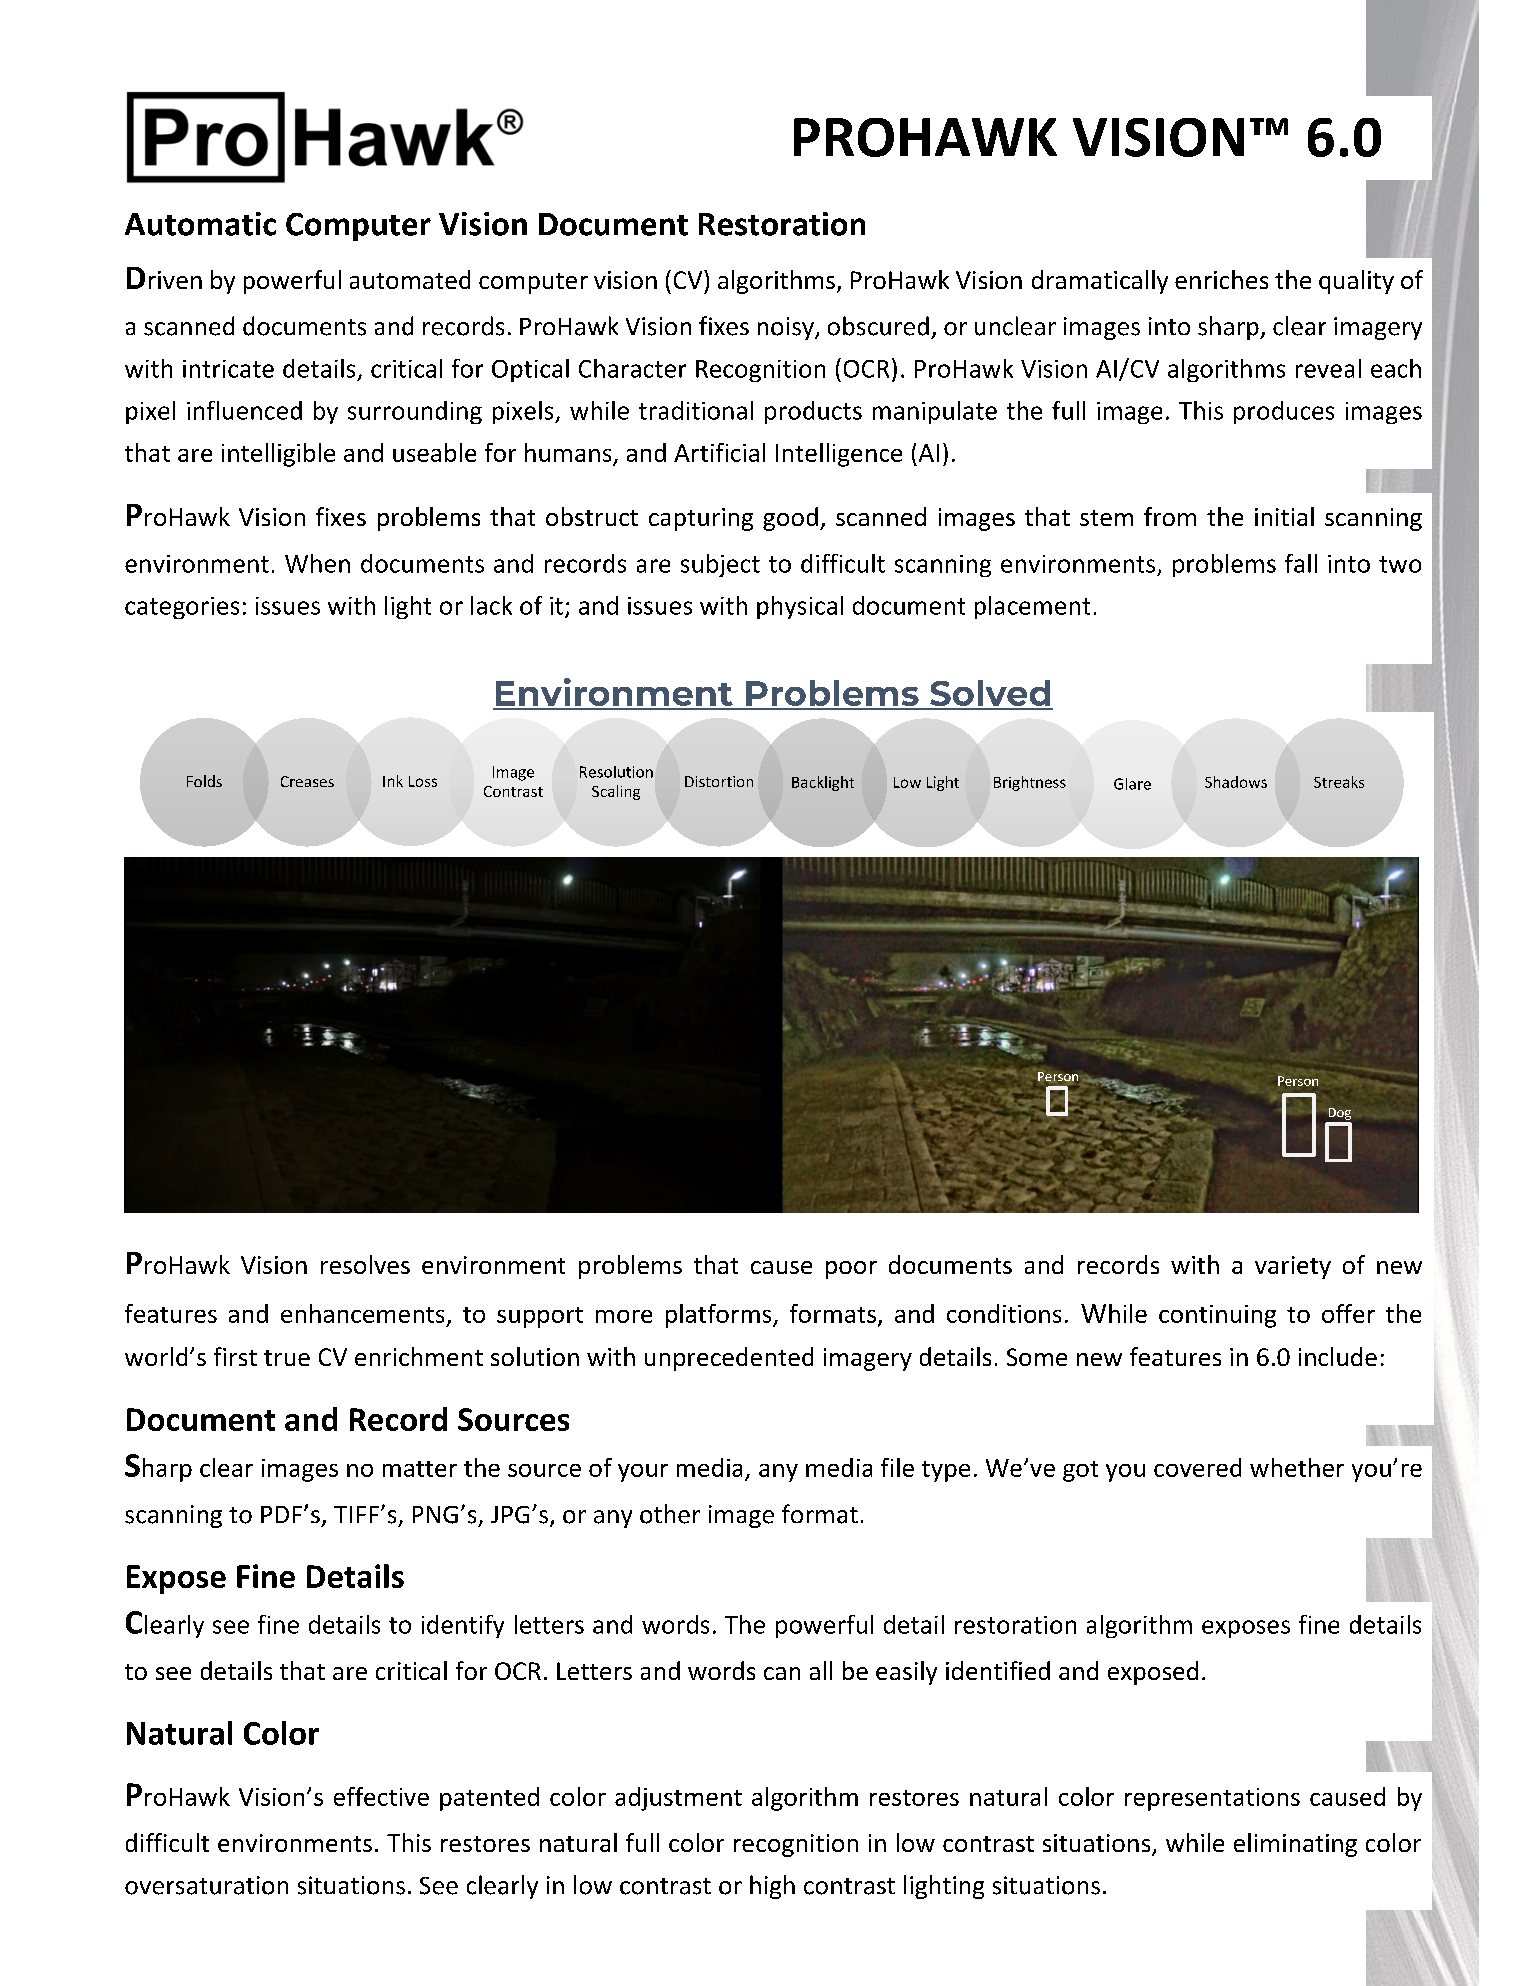  What do you see at coordinates (772, 1887) in the screenshot?
I see `high` at bounding box center [772, 1887].
